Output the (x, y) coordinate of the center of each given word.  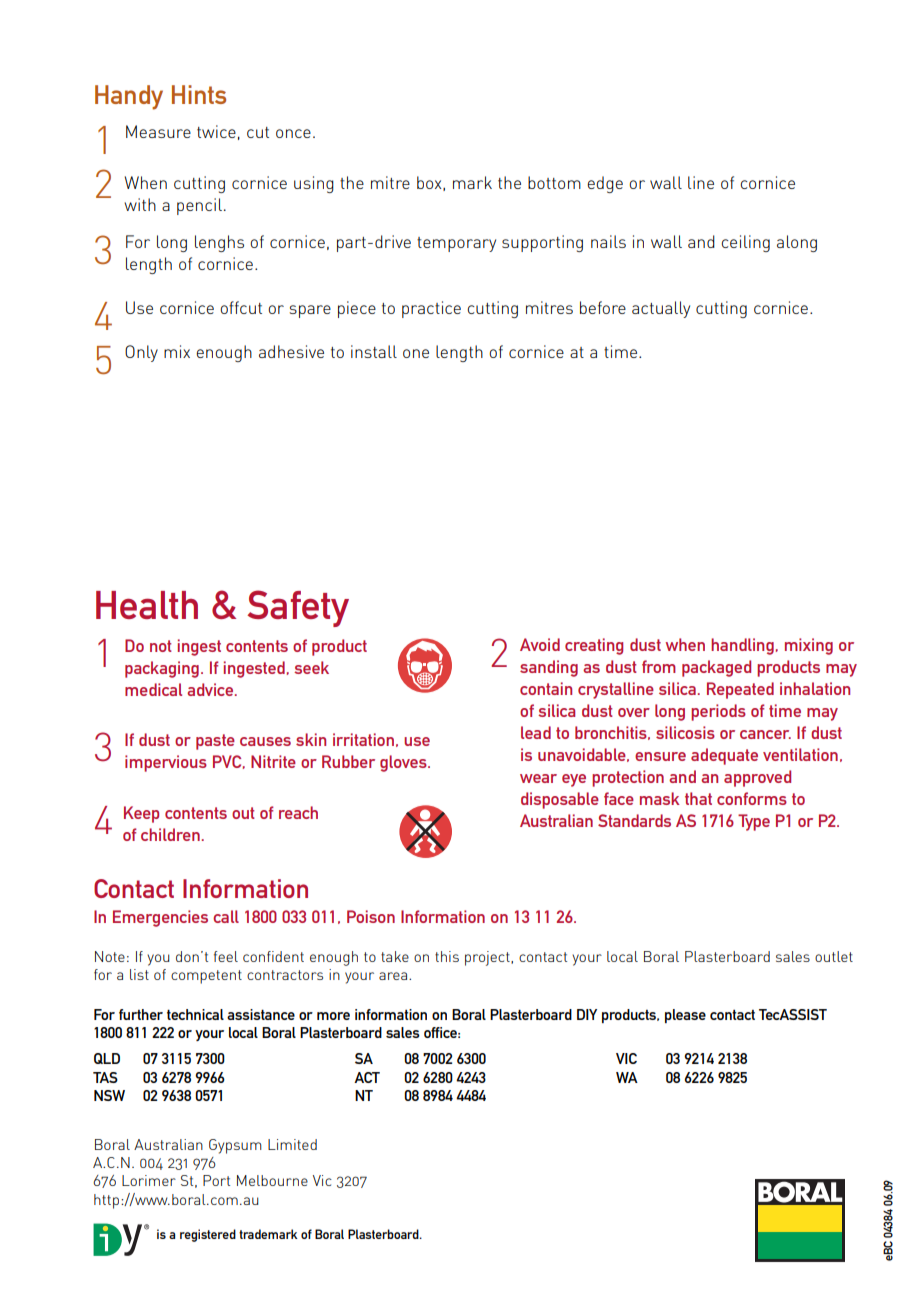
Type (754, 822)
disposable (560, 800)
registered (208, 1235)
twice (216, 131)
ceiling (745, 243)
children (170, 834)
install (374, 351)
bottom (554, 182)
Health (147, 605)
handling (742, 646)
